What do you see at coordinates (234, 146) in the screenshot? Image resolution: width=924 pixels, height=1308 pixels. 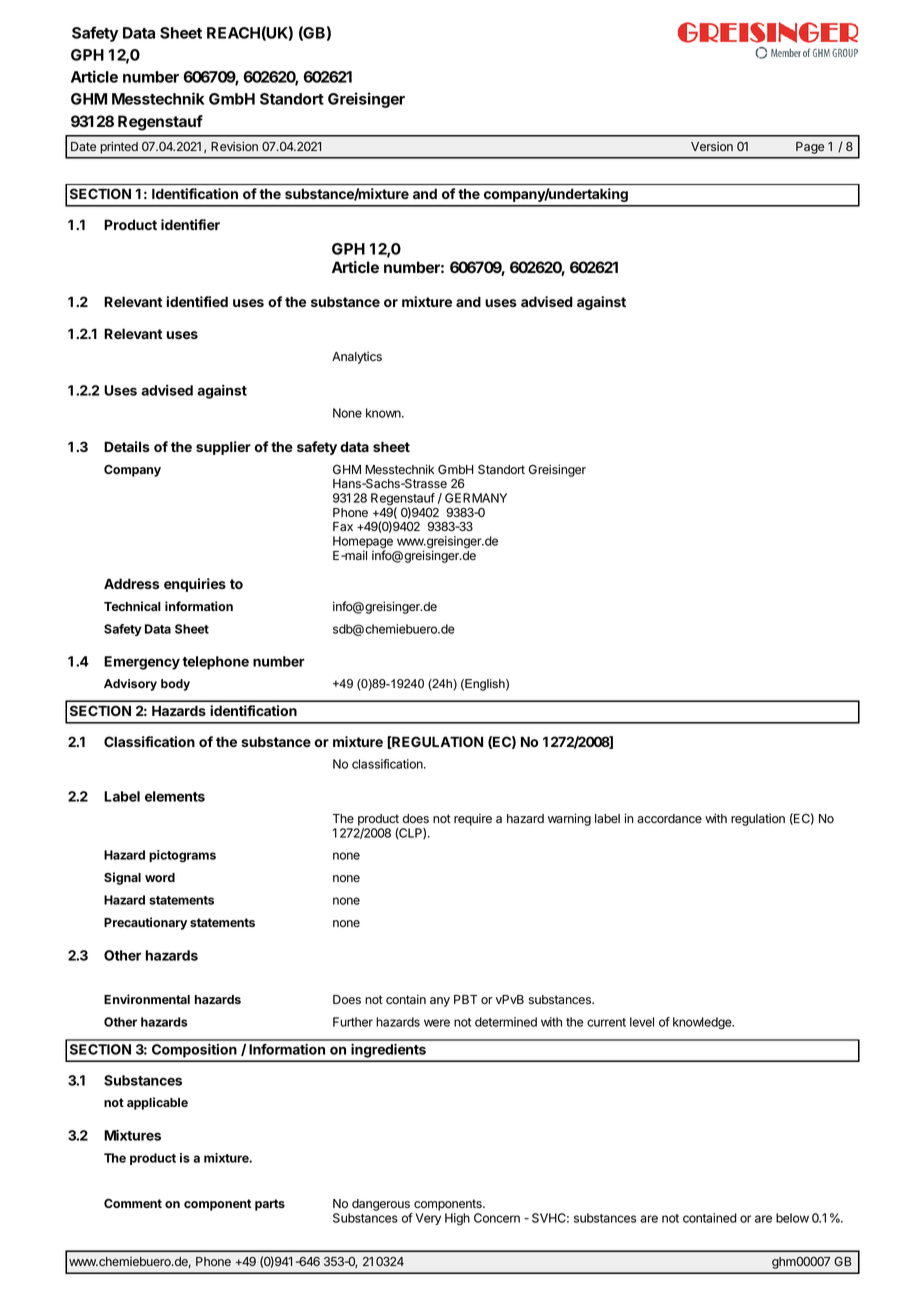 I see `Revision` at bounding box center [234, 146].
